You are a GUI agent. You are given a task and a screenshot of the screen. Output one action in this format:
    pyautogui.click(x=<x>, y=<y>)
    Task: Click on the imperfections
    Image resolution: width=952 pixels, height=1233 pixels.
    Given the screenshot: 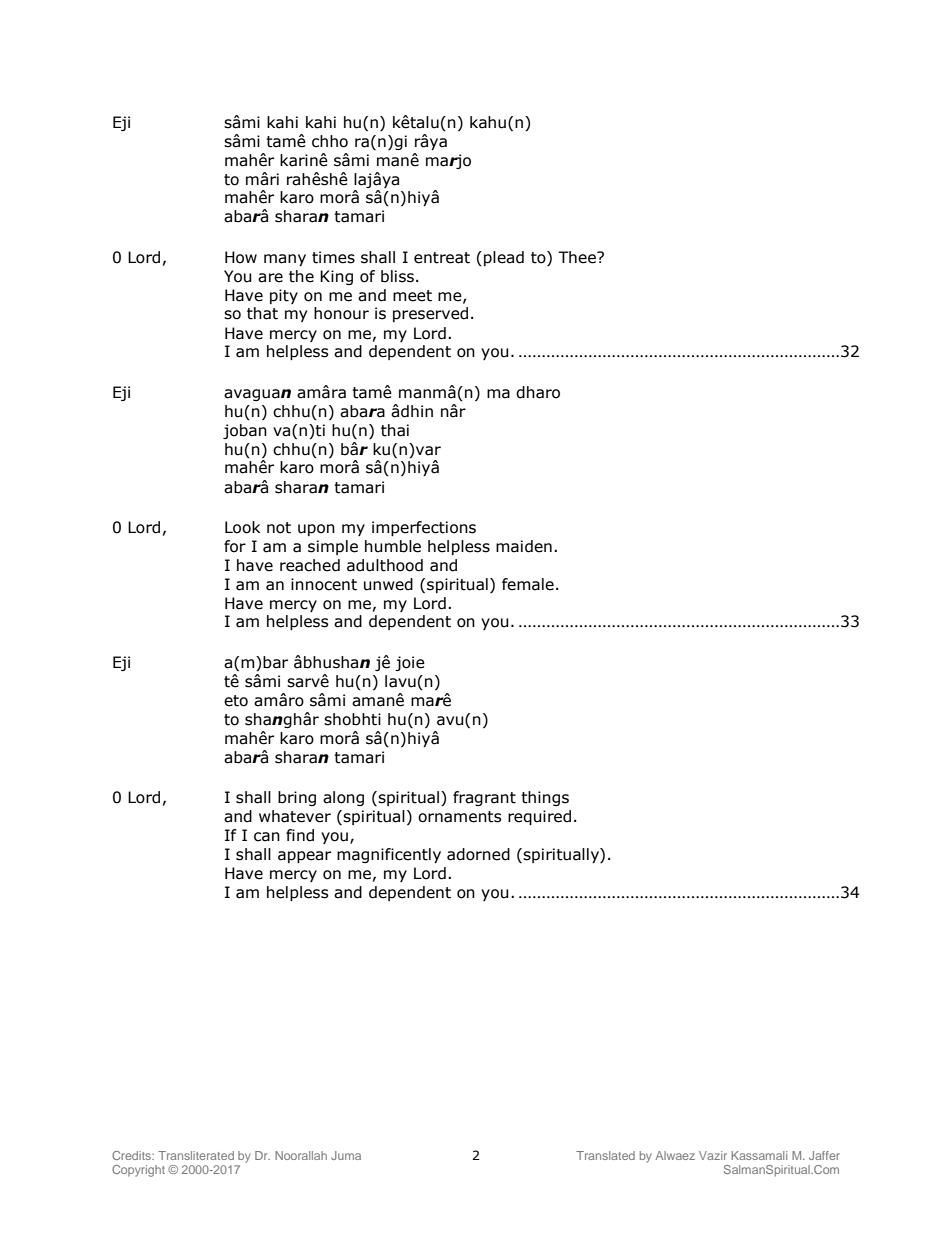 What is the action you would take?
    pyautogui.click(x=424, y=528)
